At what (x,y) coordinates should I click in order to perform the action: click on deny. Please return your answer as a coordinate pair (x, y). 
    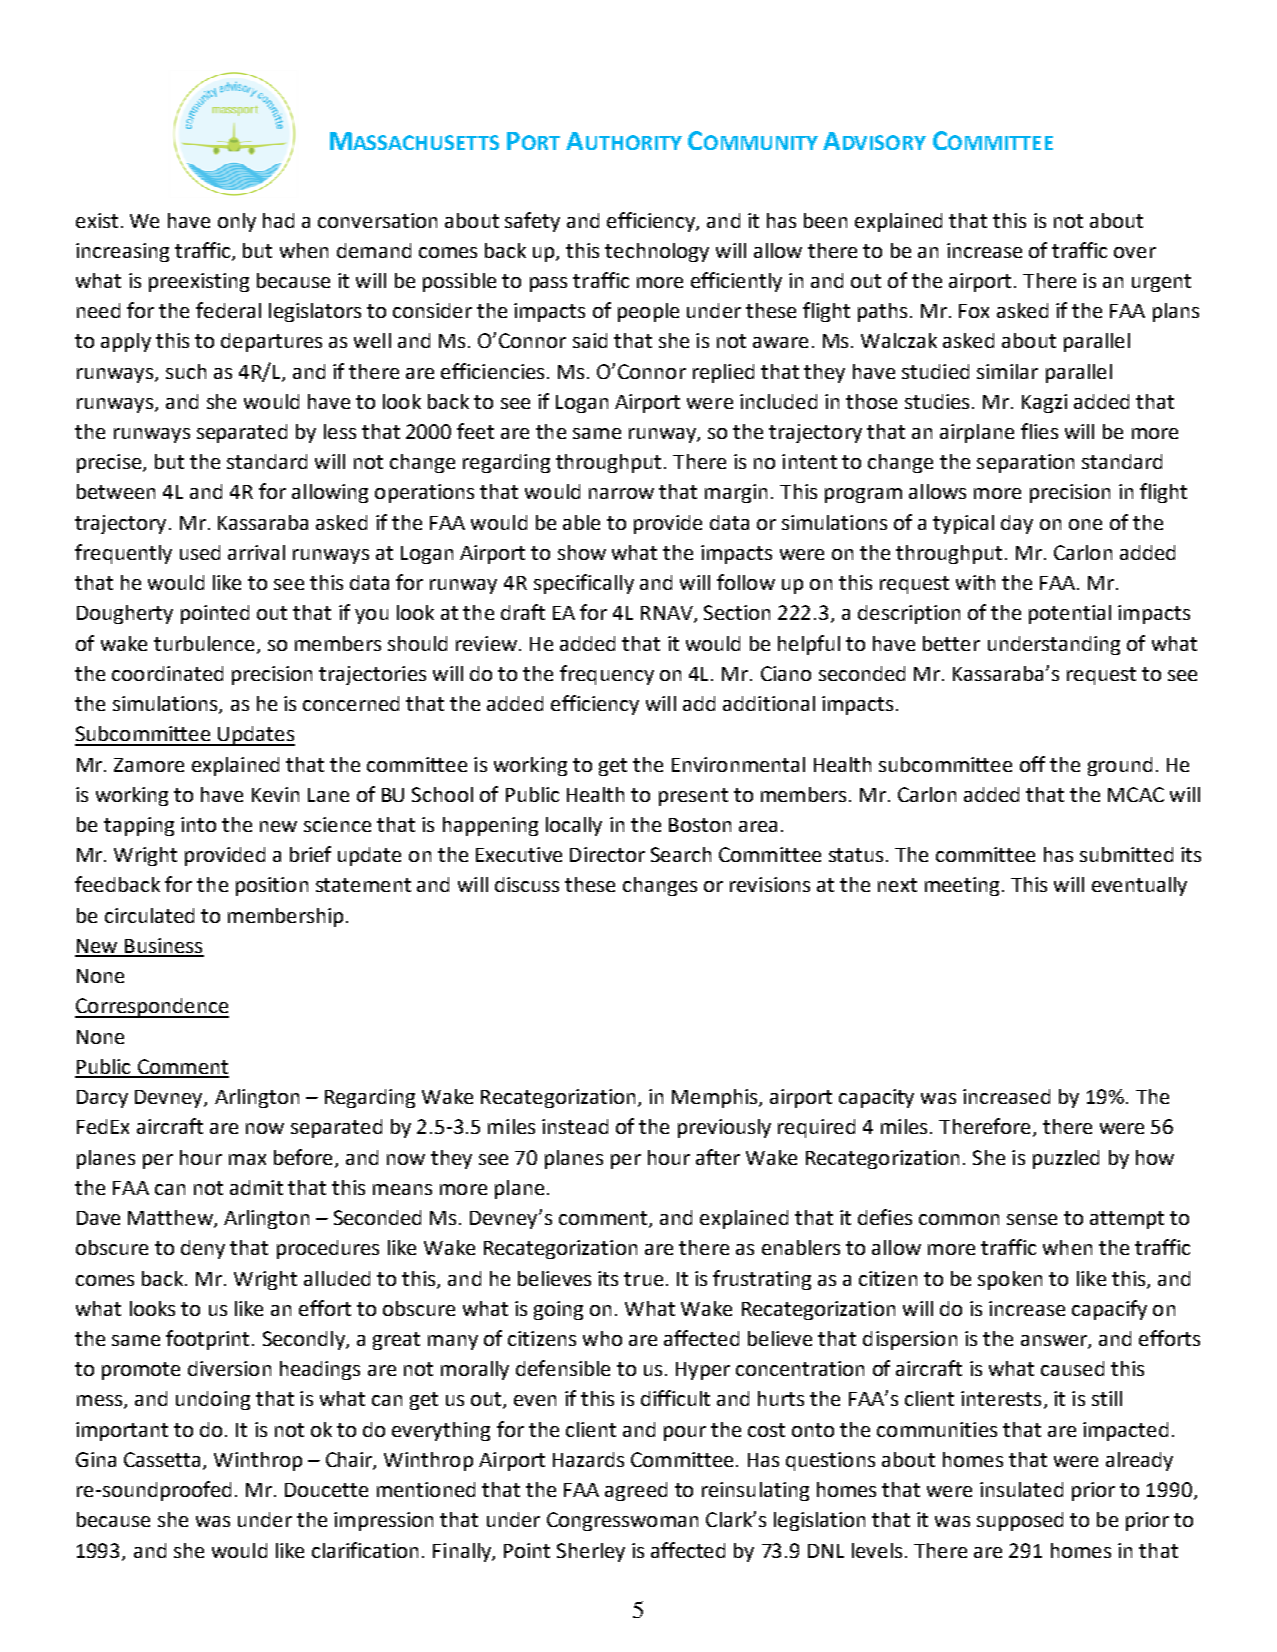
    Looking at the image, I should click on (203, 1249).
